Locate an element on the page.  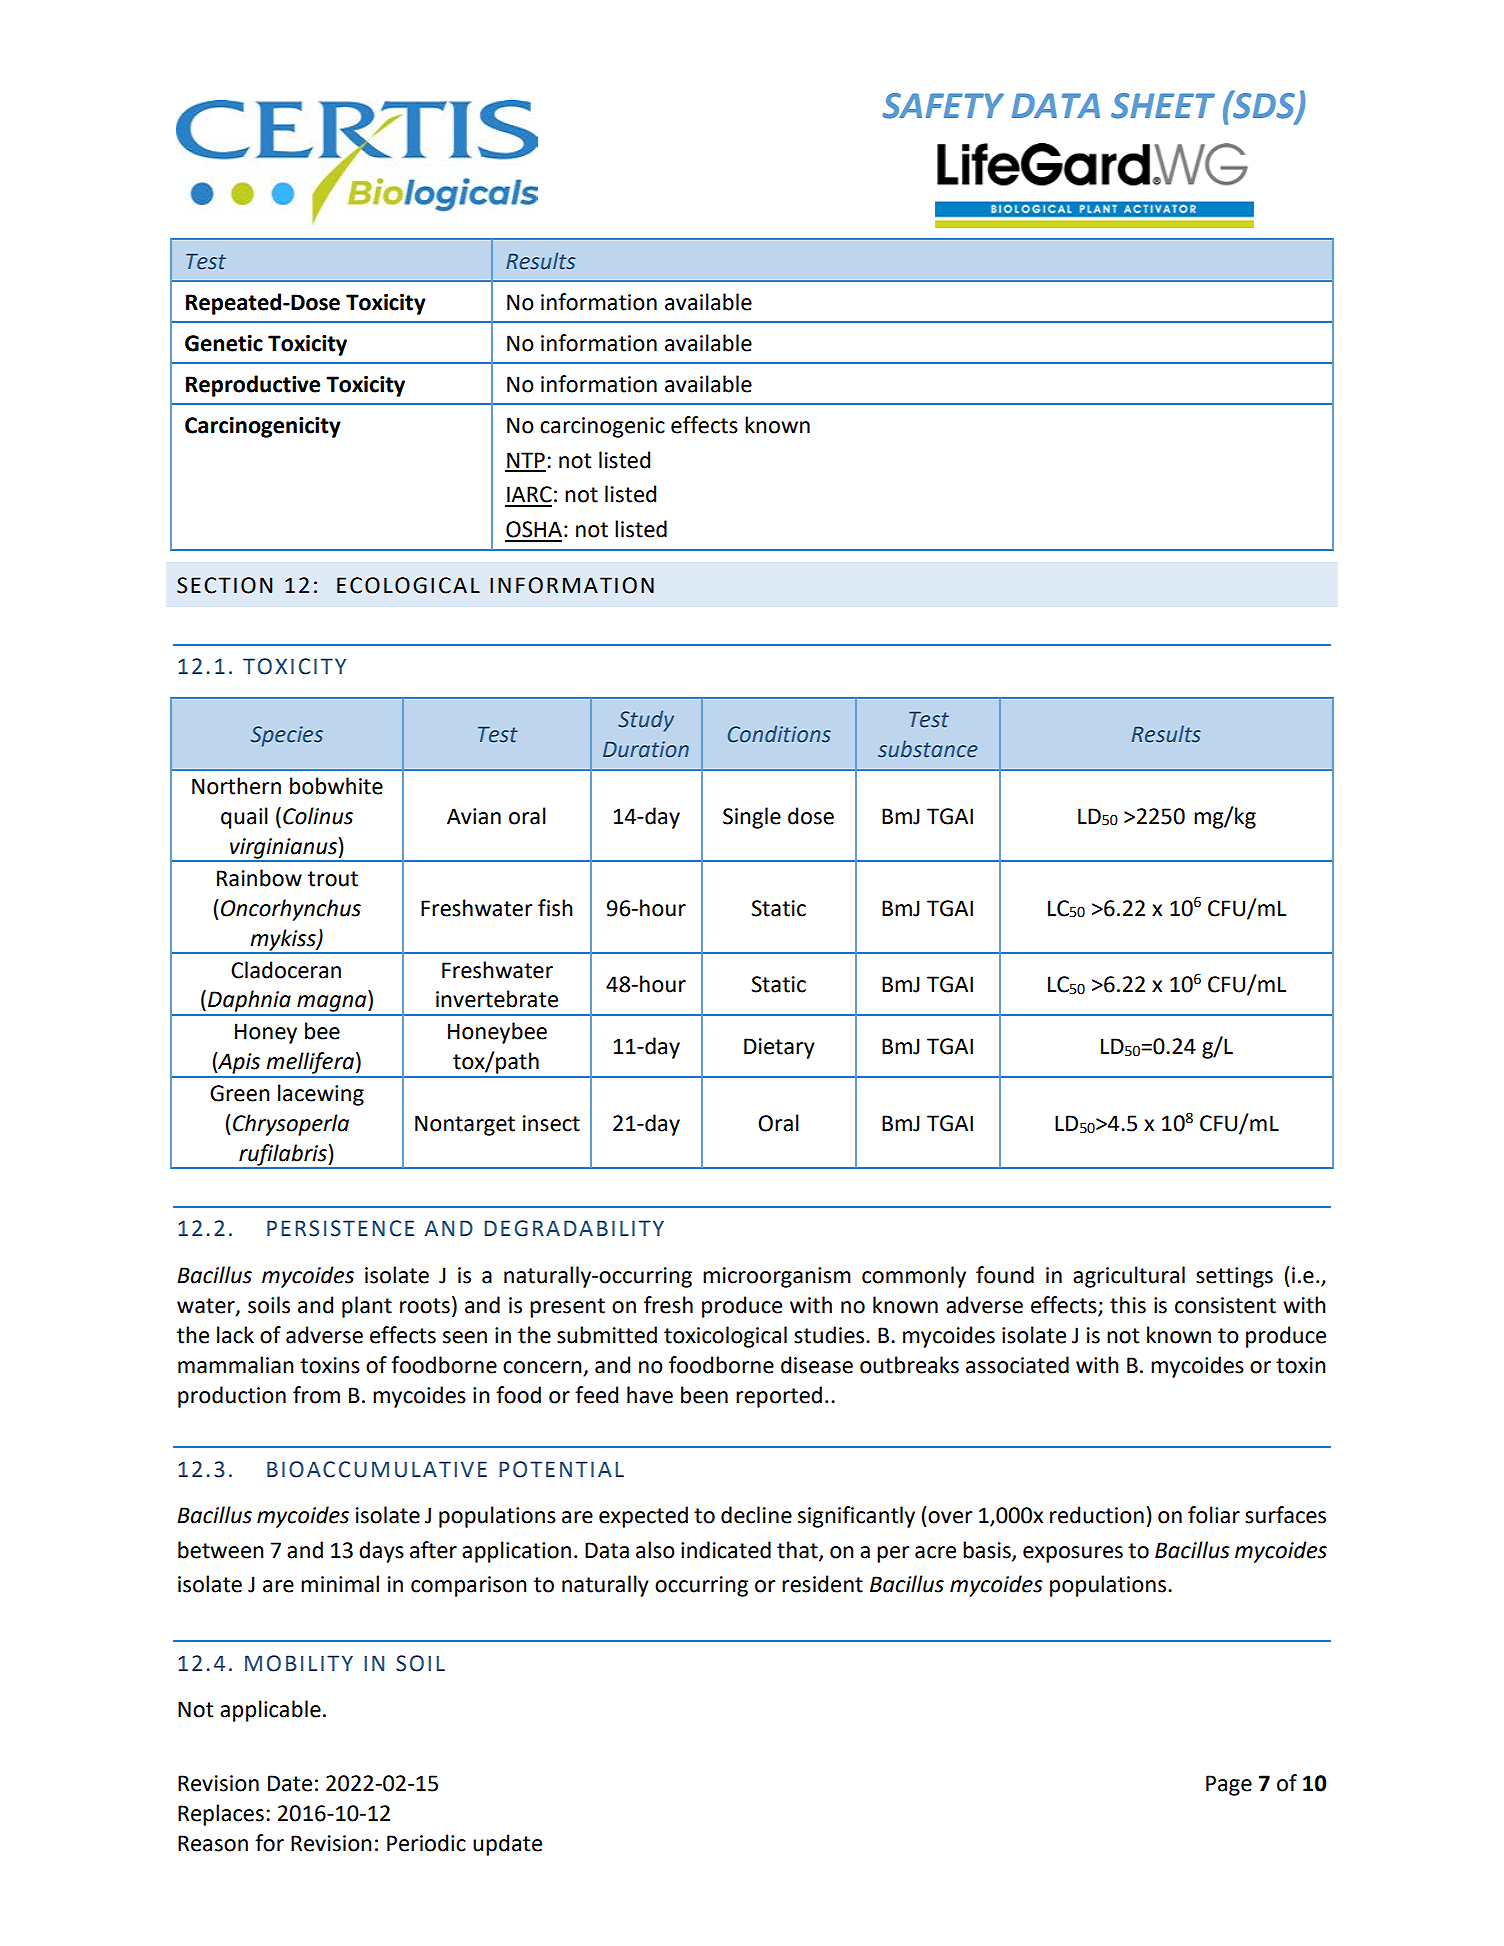
Dietary is located at coordinates (779, 1048).
